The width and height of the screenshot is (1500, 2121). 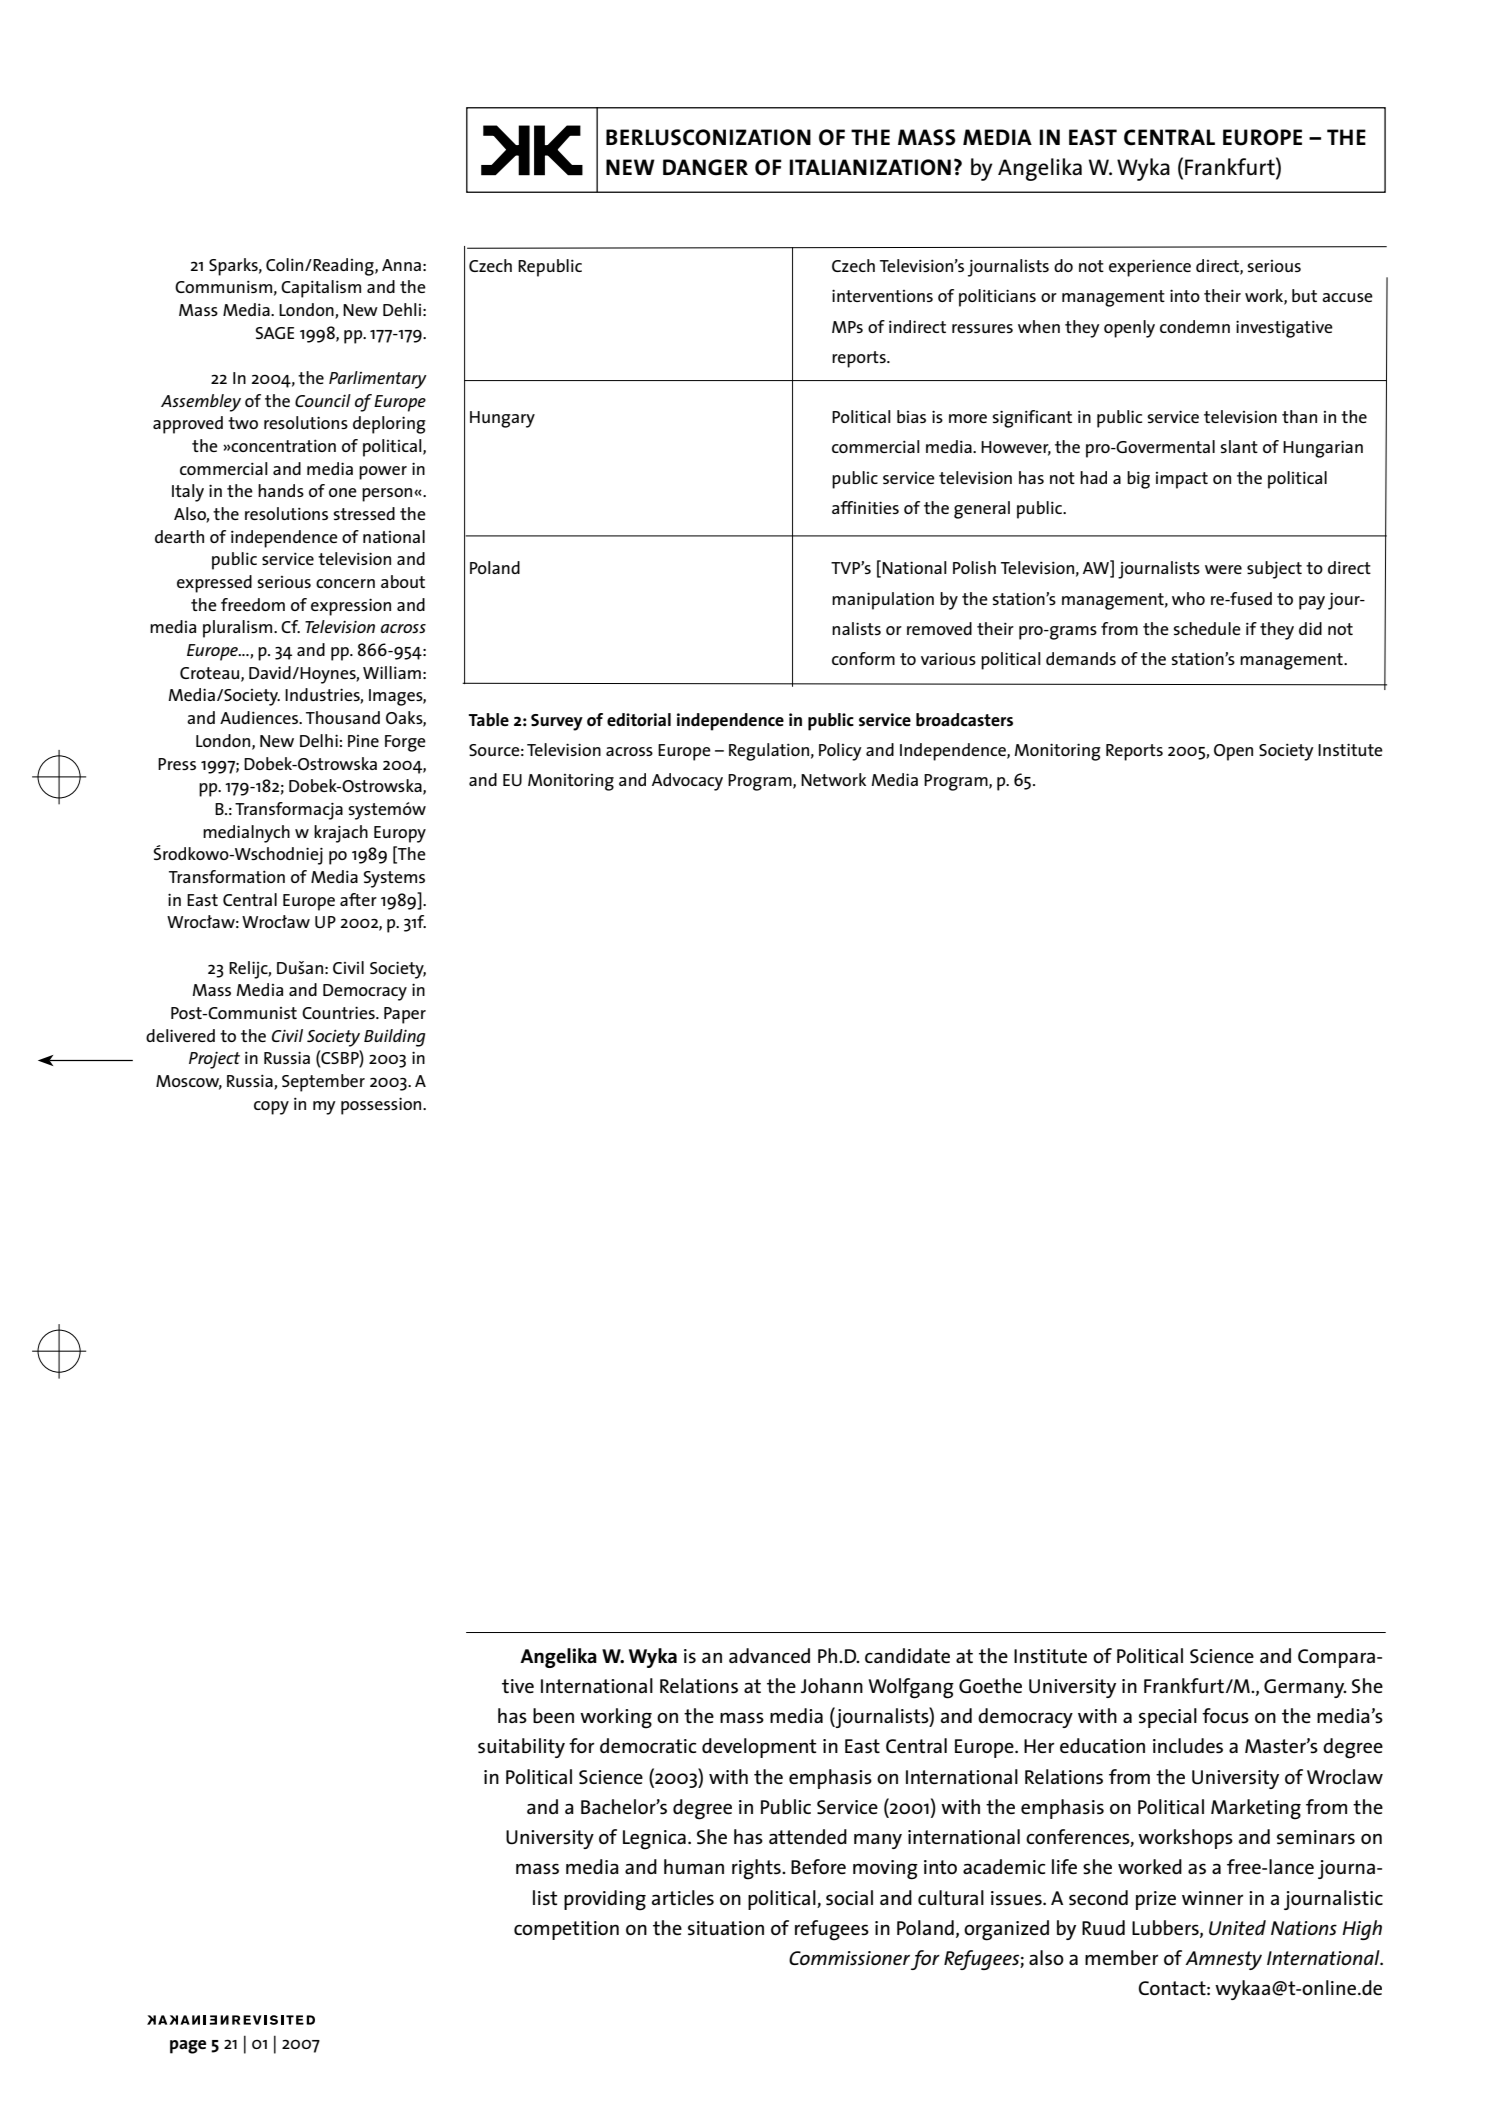 What do you see at coordinates (188, 2047) in the screenshot?
I see `page` at bounding box center [188, 2047].
